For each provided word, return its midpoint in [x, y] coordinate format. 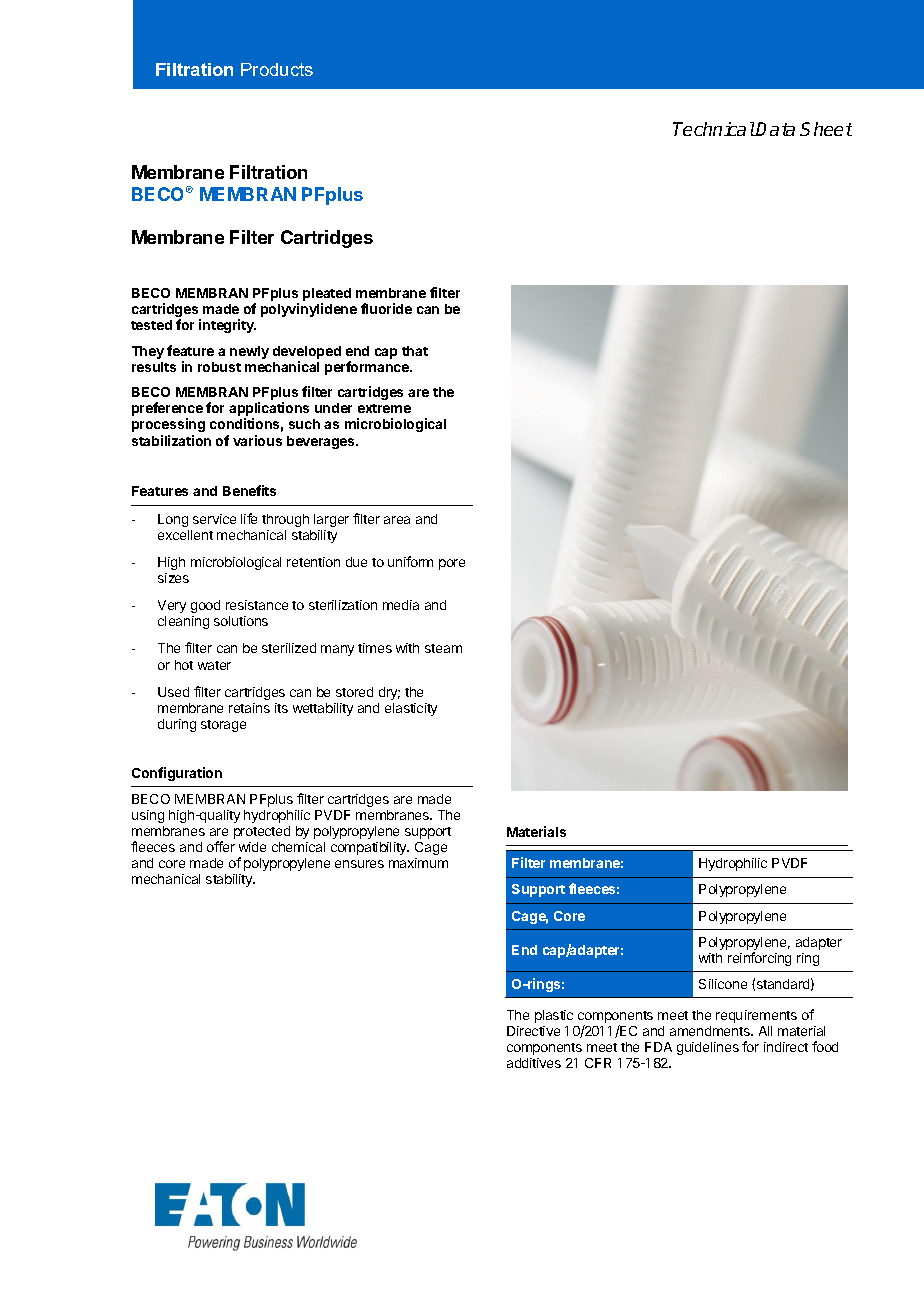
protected [262, 832]
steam [443, 648]
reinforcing [759, 959]
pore [452, 564]
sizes [173, 578]
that [415, 351]
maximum [418, 863]
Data [775, 129]
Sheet [826, 129]
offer [221, 846]
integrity [227, 326]
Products [277, 69]
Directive [533, 1031]
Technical [714, 129]
